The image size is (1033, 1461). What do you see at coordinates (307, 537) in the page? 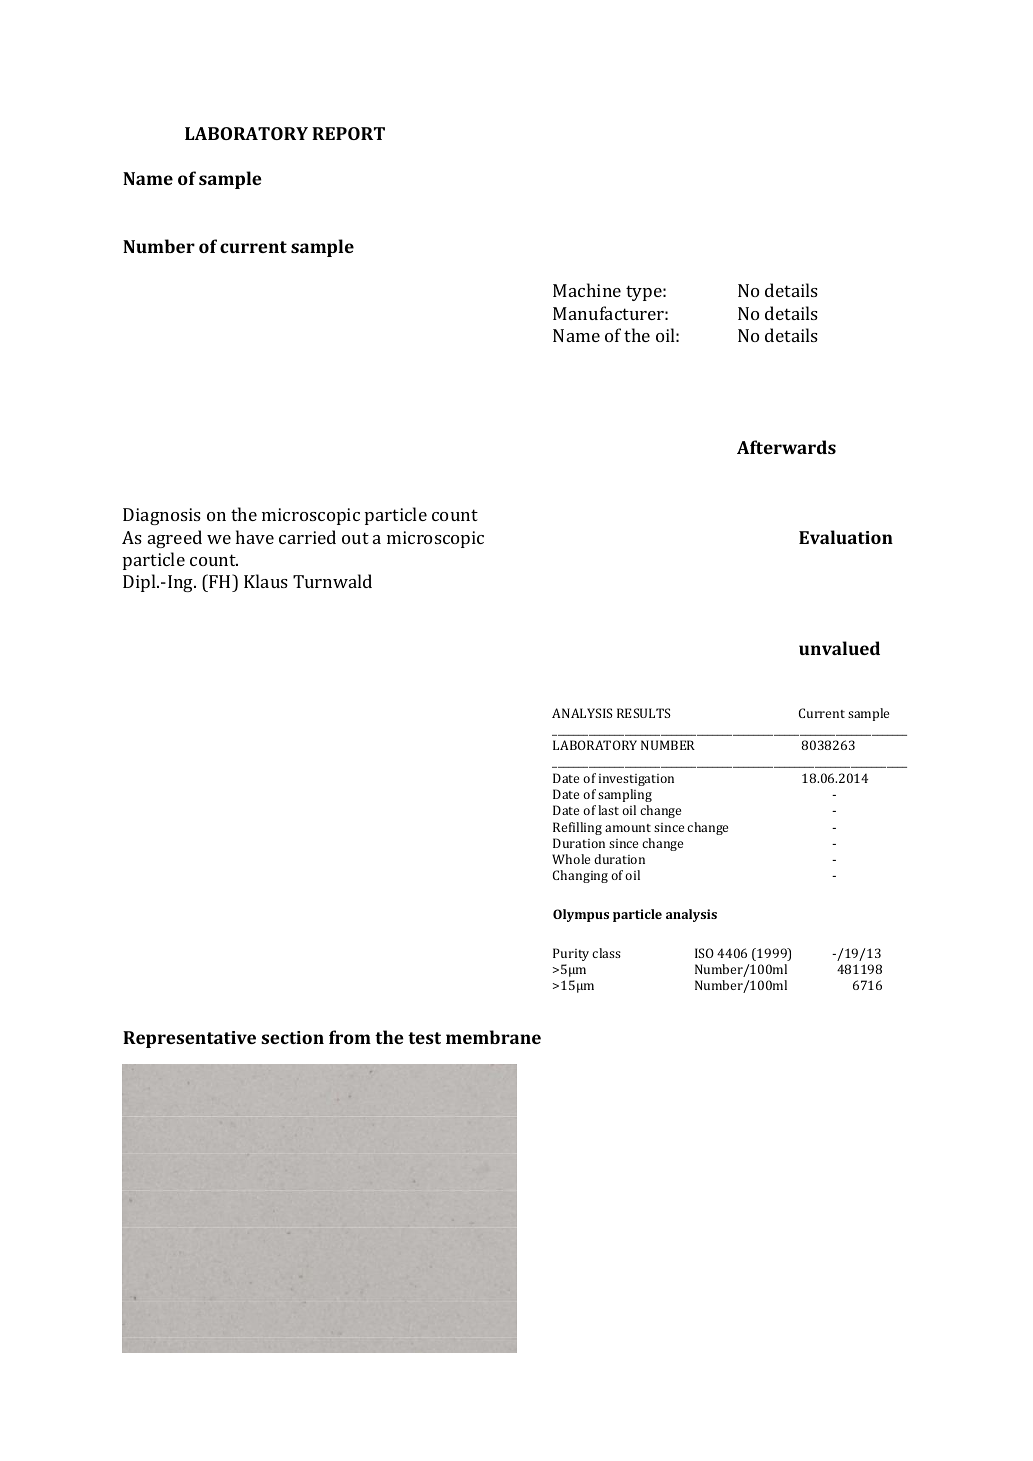
I see `carried` at bounding box center [307, 537].
